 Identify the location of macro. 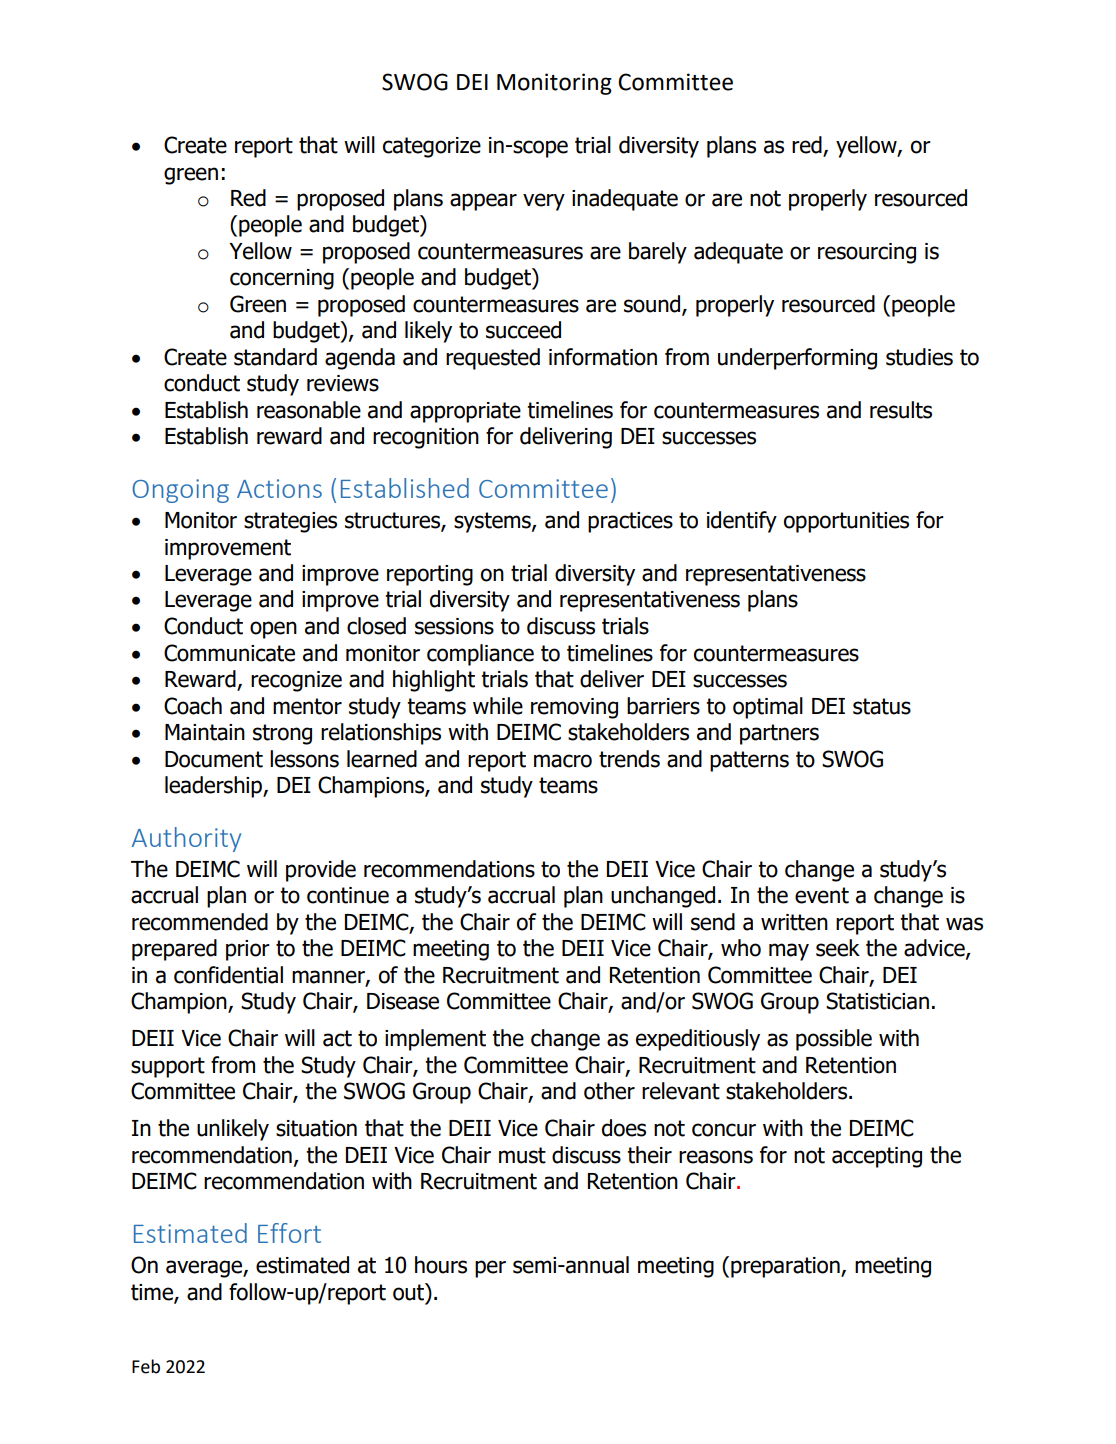
(563, 761).
